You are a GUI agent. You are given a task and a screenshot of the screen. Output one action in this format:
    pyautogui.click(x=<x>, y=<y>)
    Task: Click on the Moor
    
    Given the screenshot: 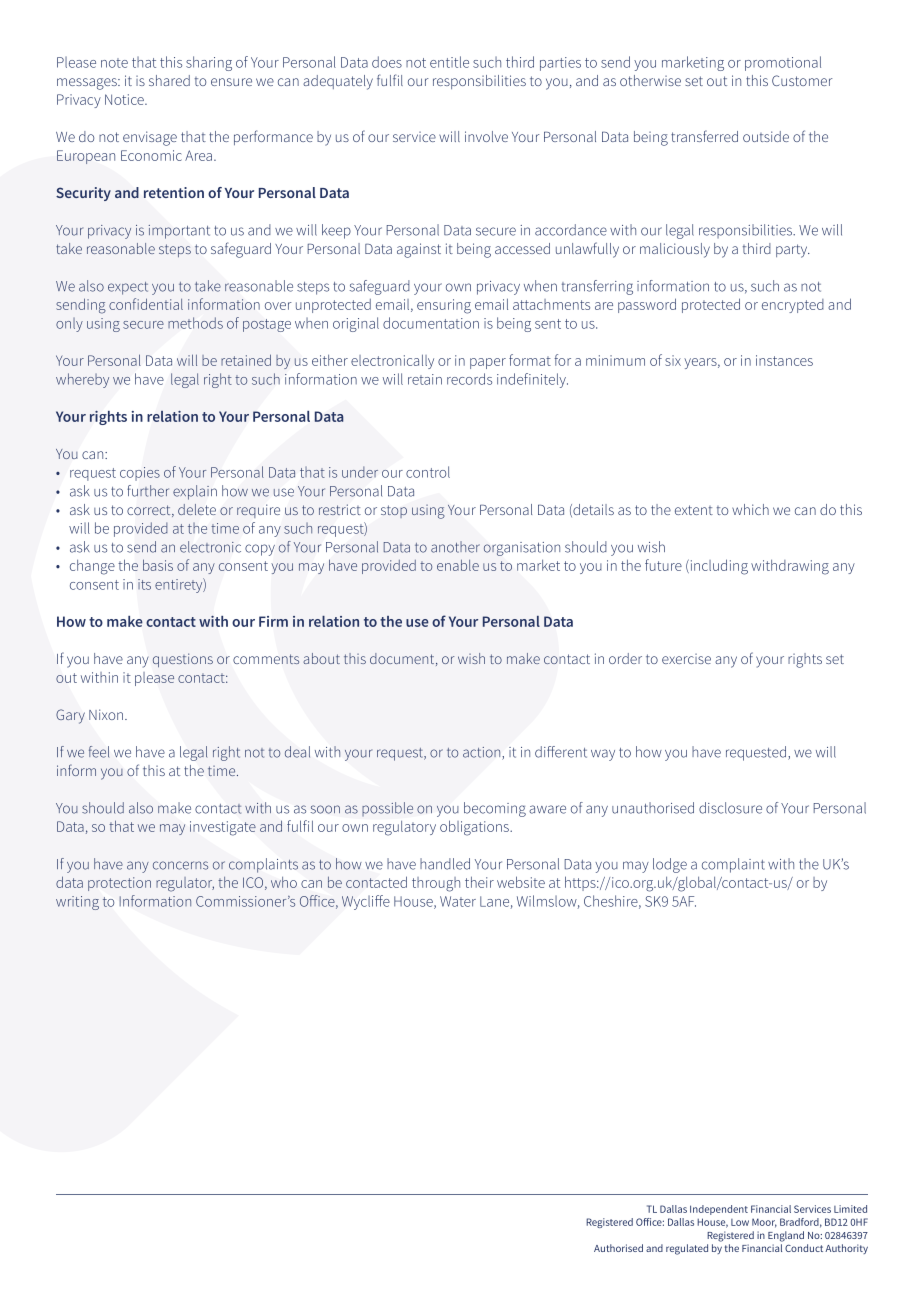 What is the action you would take?
    pyautogui.click(x=764, y=1223)
